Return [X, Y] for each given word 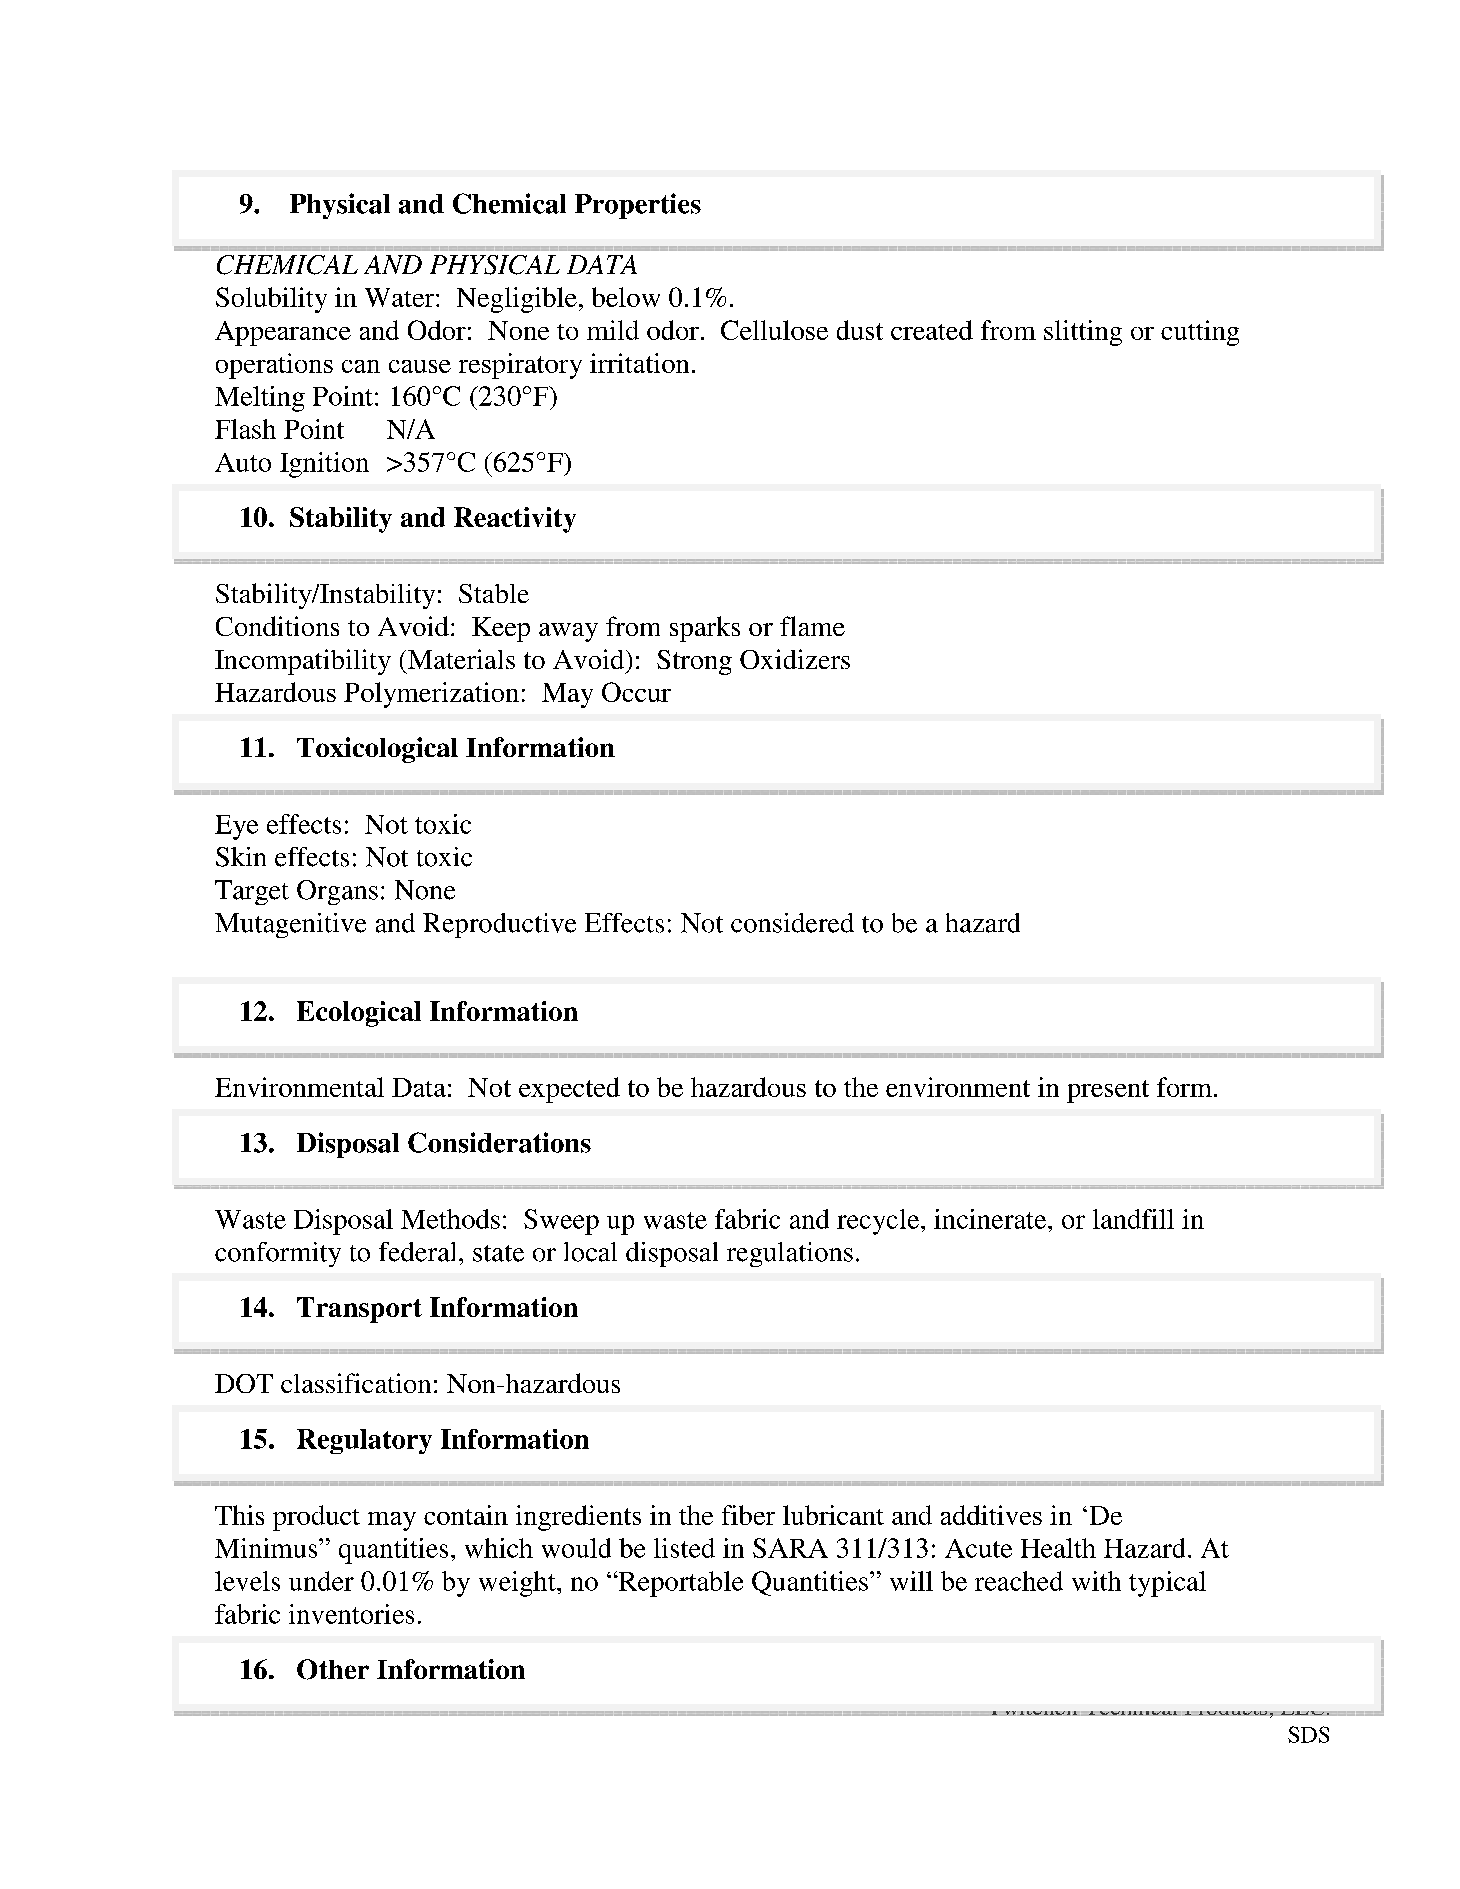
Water [401, 297]
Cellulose [774, 330]
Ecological [359, 1014]
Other [333, 1669]
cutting [1200, 333]
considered [792, 923]
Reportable [679, 1584]
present [1108, 1091]
